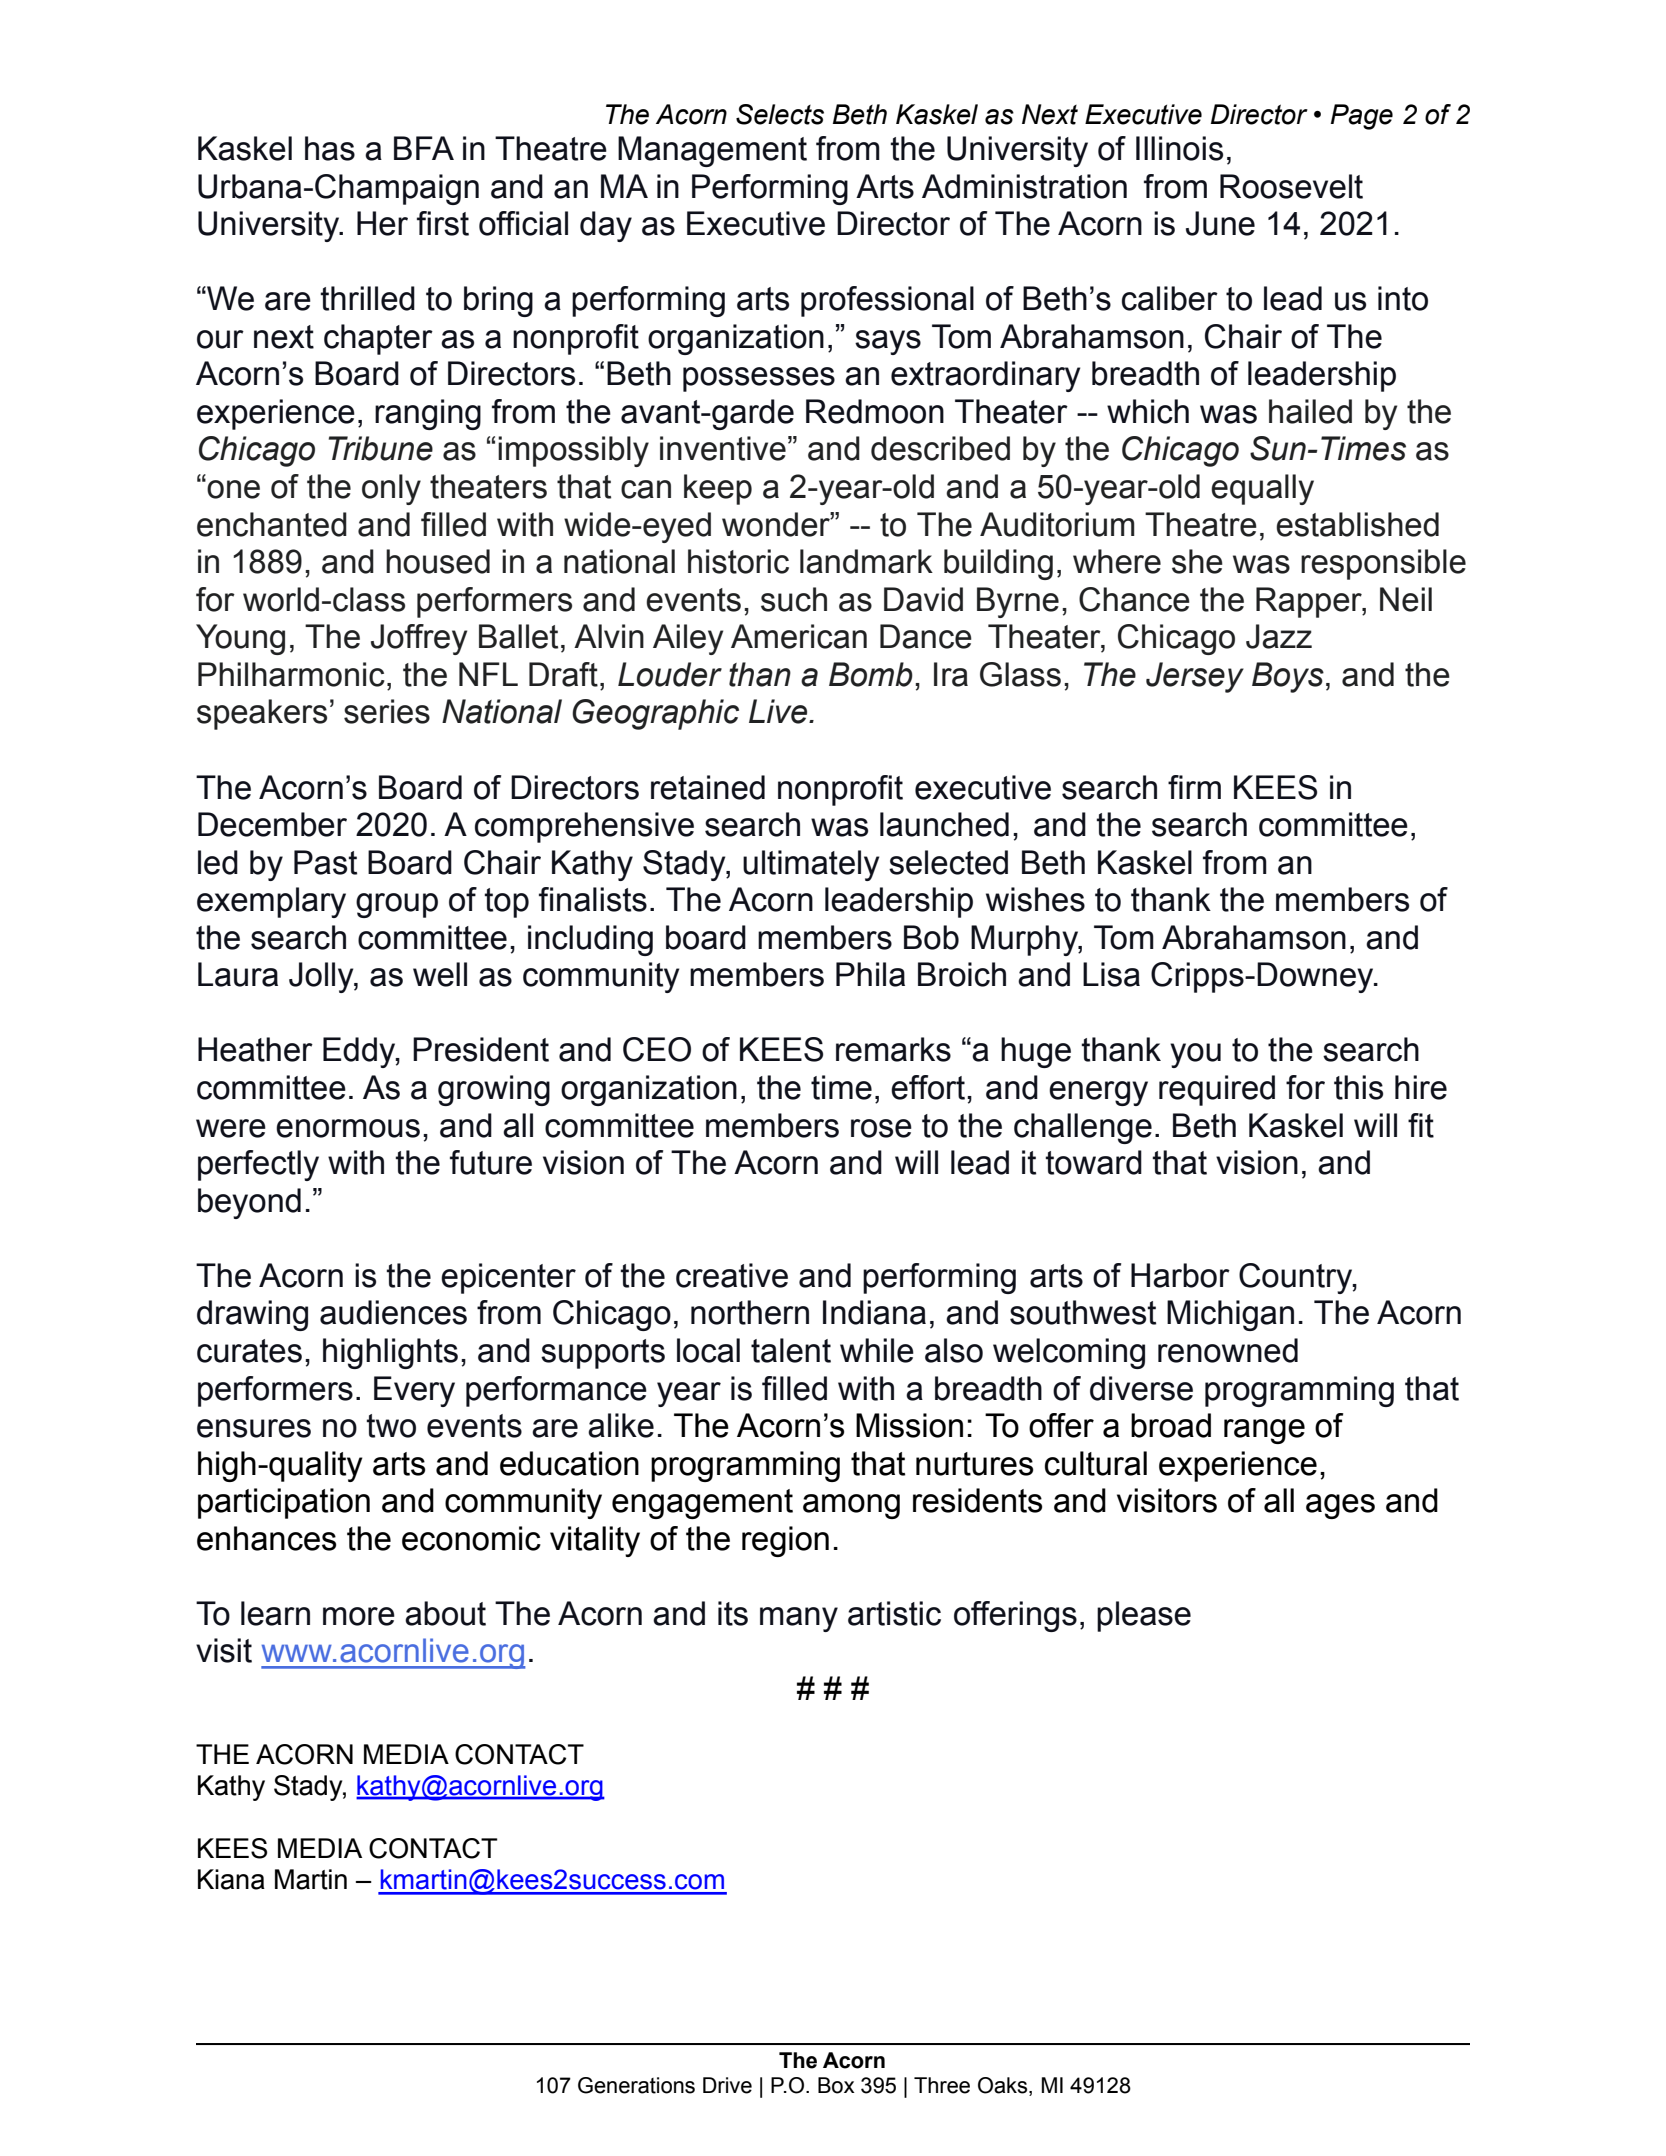  Describe the element at coordinates (330, 148) in the image. I see `has` at that location.
